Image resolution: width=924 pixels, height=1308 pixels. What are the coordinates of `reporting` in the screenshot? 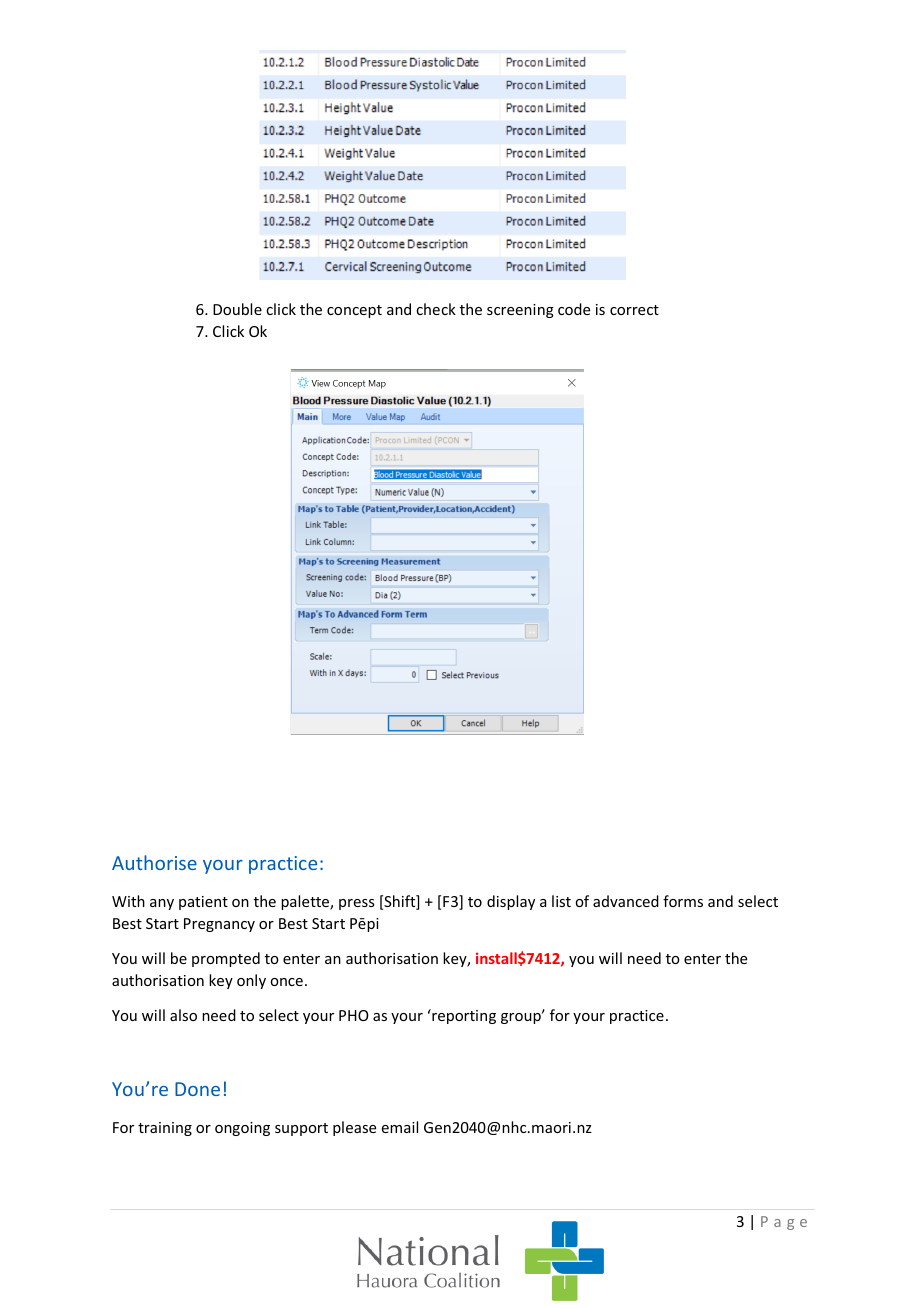 It's located at (463, 1016).
